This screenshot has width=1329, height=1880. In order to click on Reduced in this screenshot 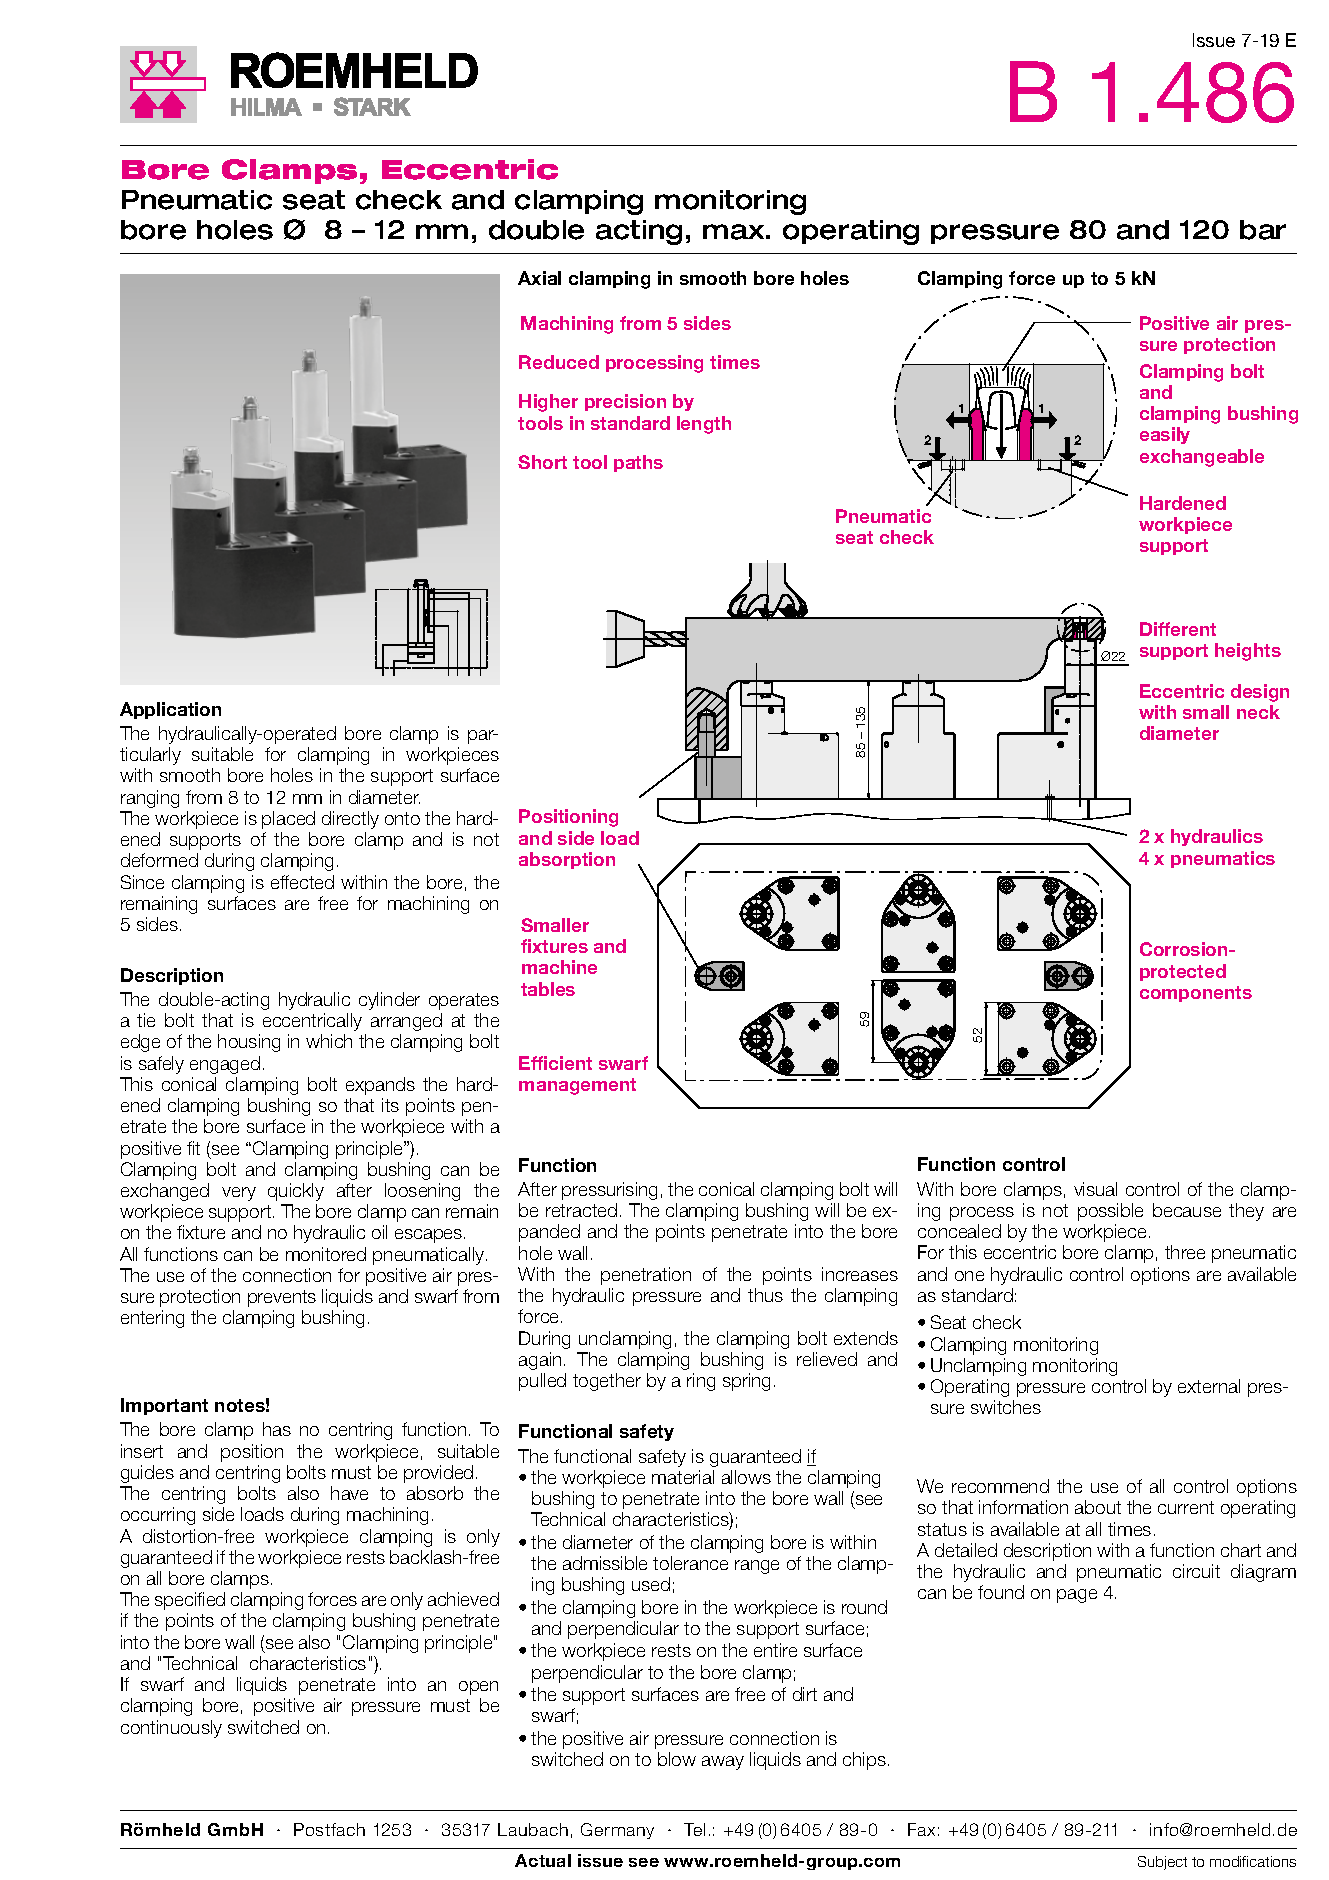, I will do `click(559, 362)`.
